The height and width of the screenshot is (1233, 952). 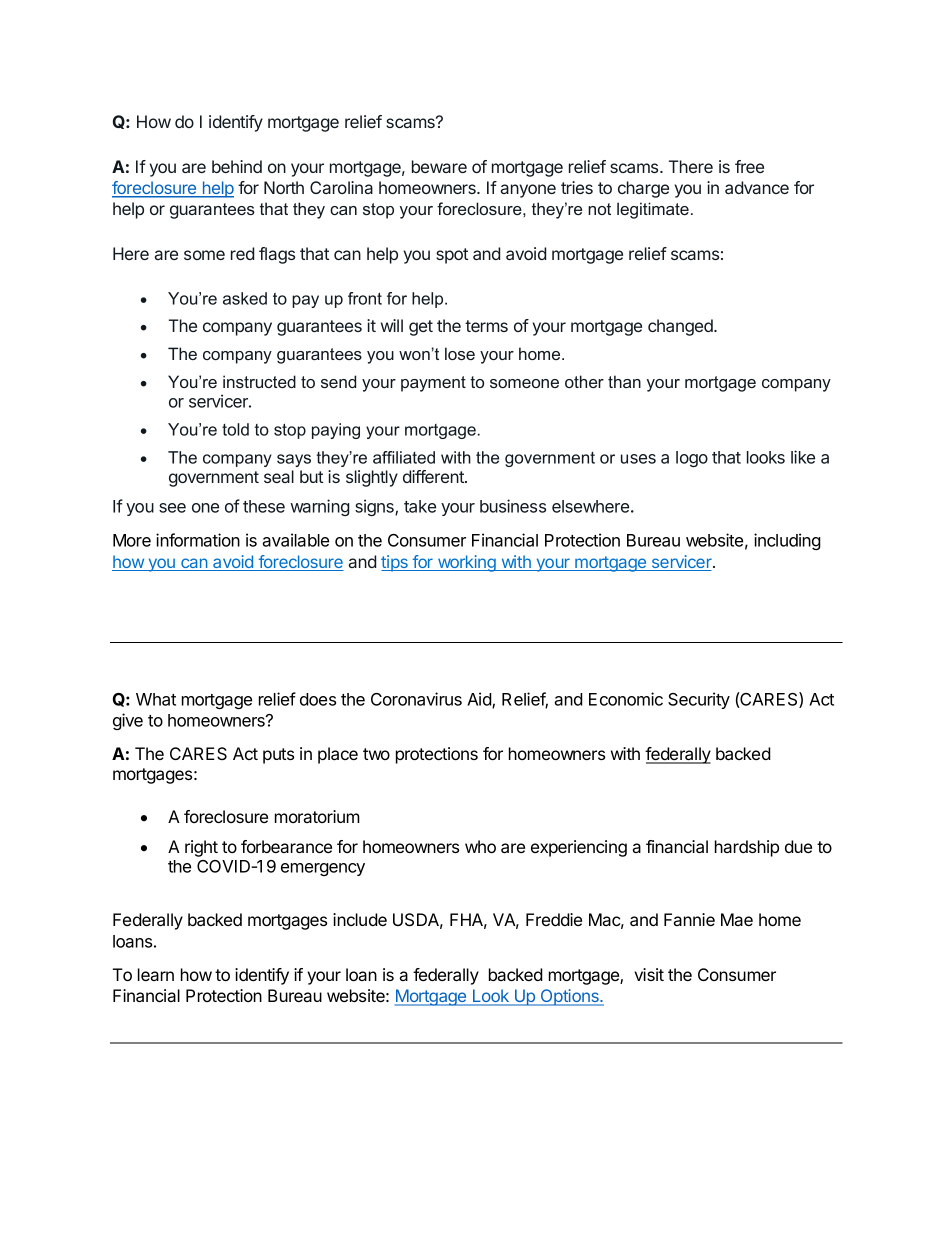 I want to click on payment, so click(x=433, y=384).
